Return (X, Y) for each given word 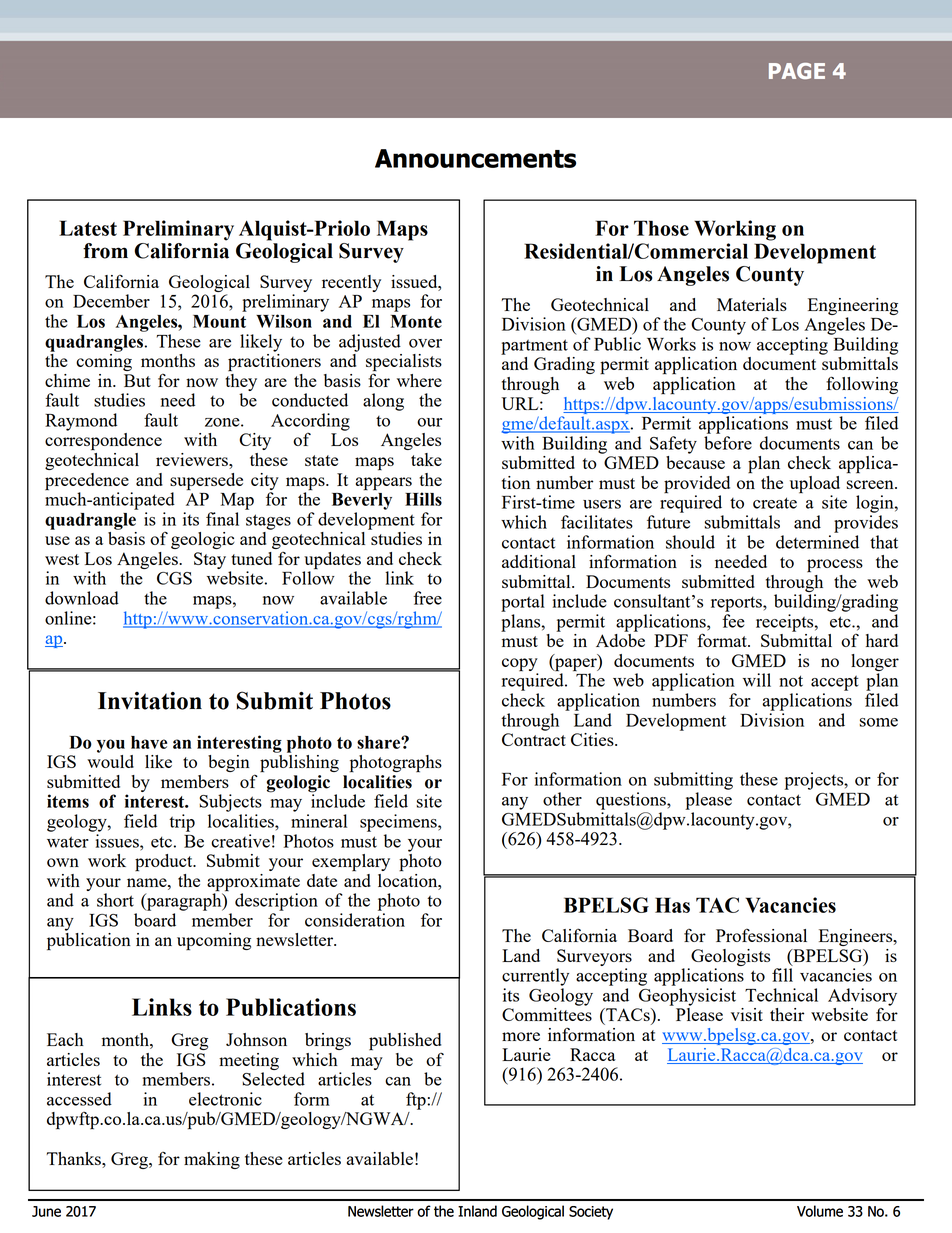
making (212, 1160)
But (137, 380)
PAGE (797, 71)
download (82, 598)
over (425, 343)
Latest (88, 228)
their (787, 1014)
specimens (399, 823)
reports (737, 604)
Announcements (475, 158)
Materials (752, 304)
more (521, 1036)
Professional (761, 935)
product (165, 863)
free (427, 598)
